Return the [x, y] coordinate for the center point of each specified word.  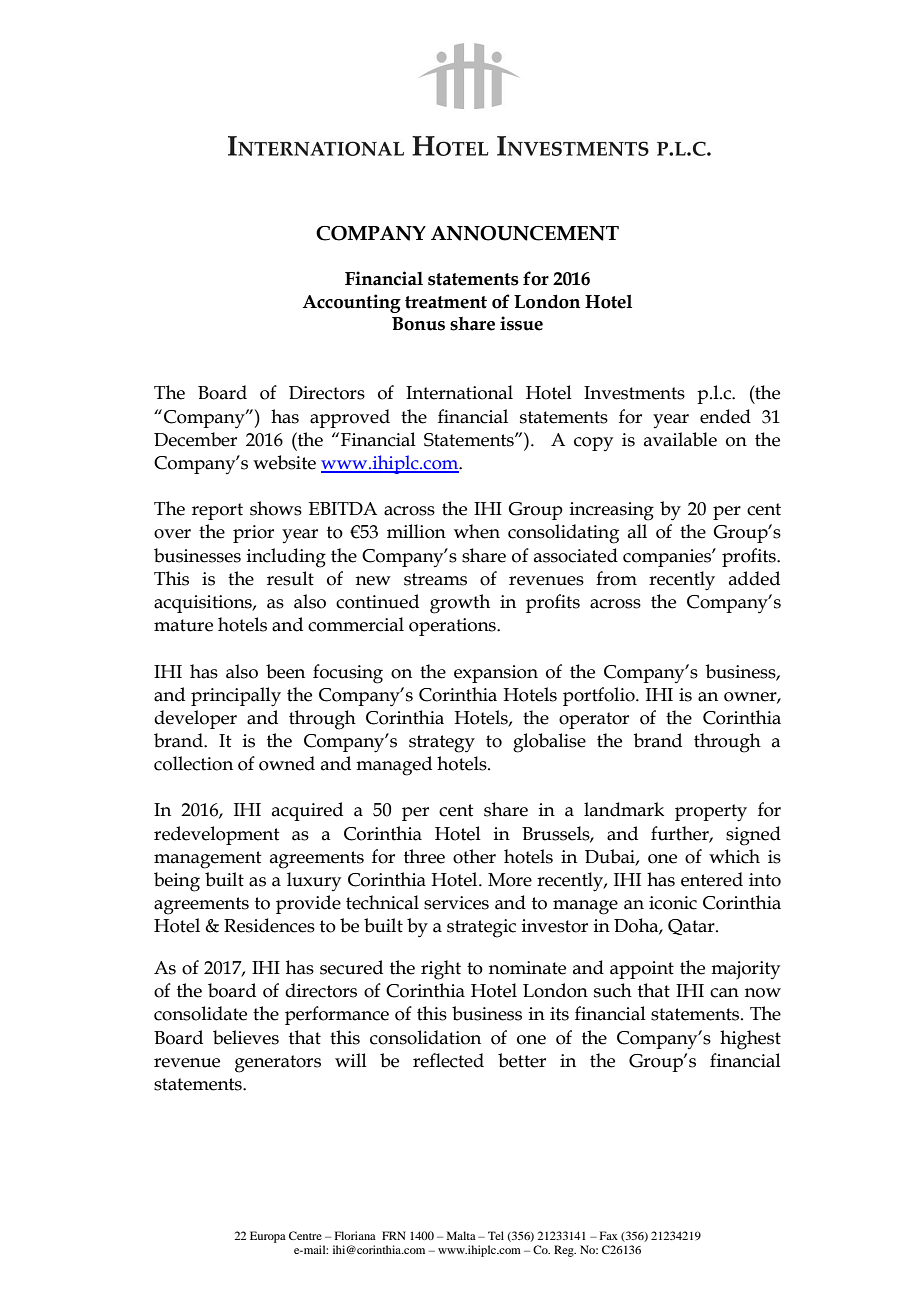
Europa [268, 1237]
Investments [634, 393]
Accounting [352, 303]
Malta [461, 1235]
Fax [609, 1235]
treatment [446, 302]
